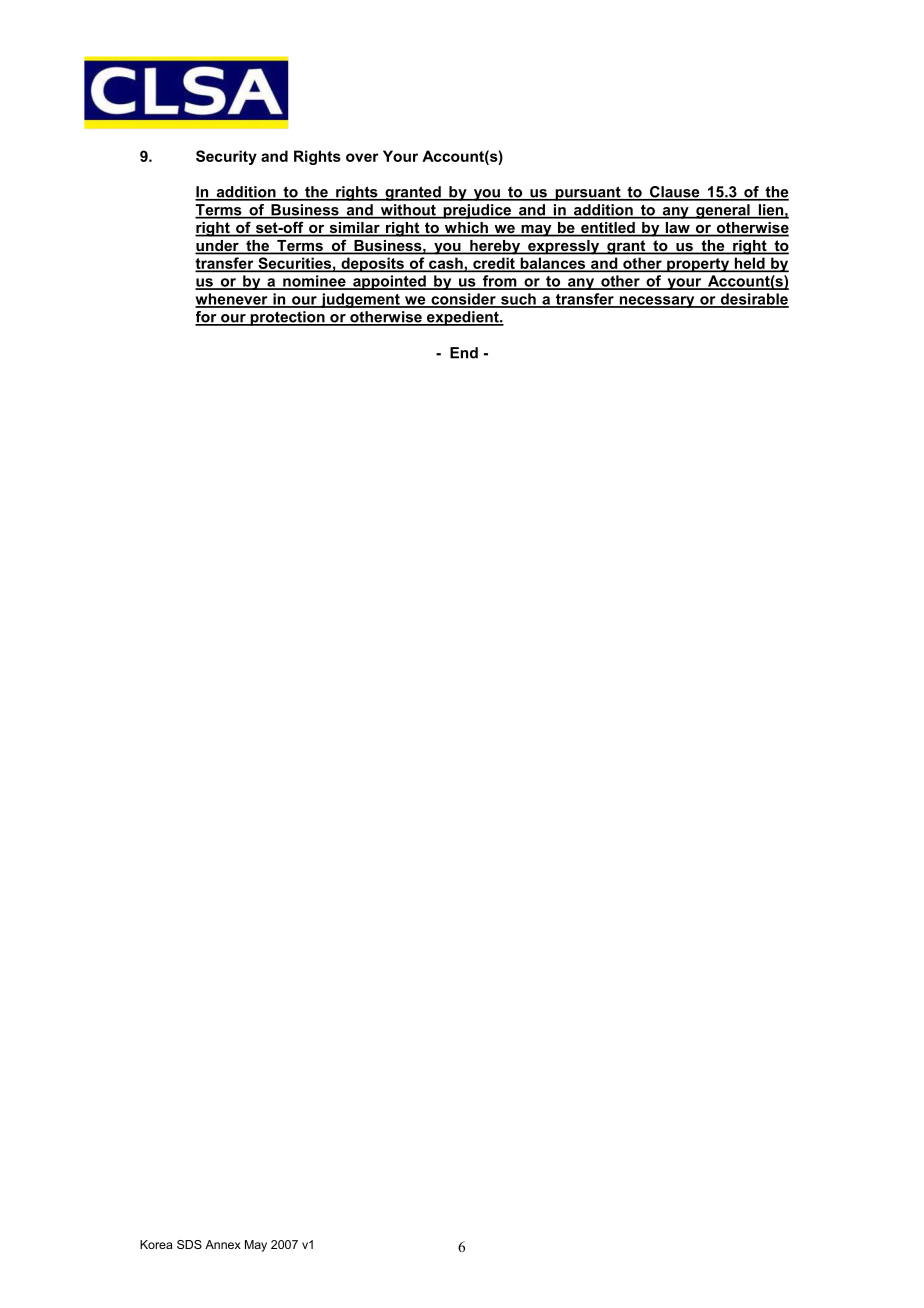  What do you see at coordinates (588, 193) in the screenshot?
I see `pursuant` at bounding box center [588, 193].
